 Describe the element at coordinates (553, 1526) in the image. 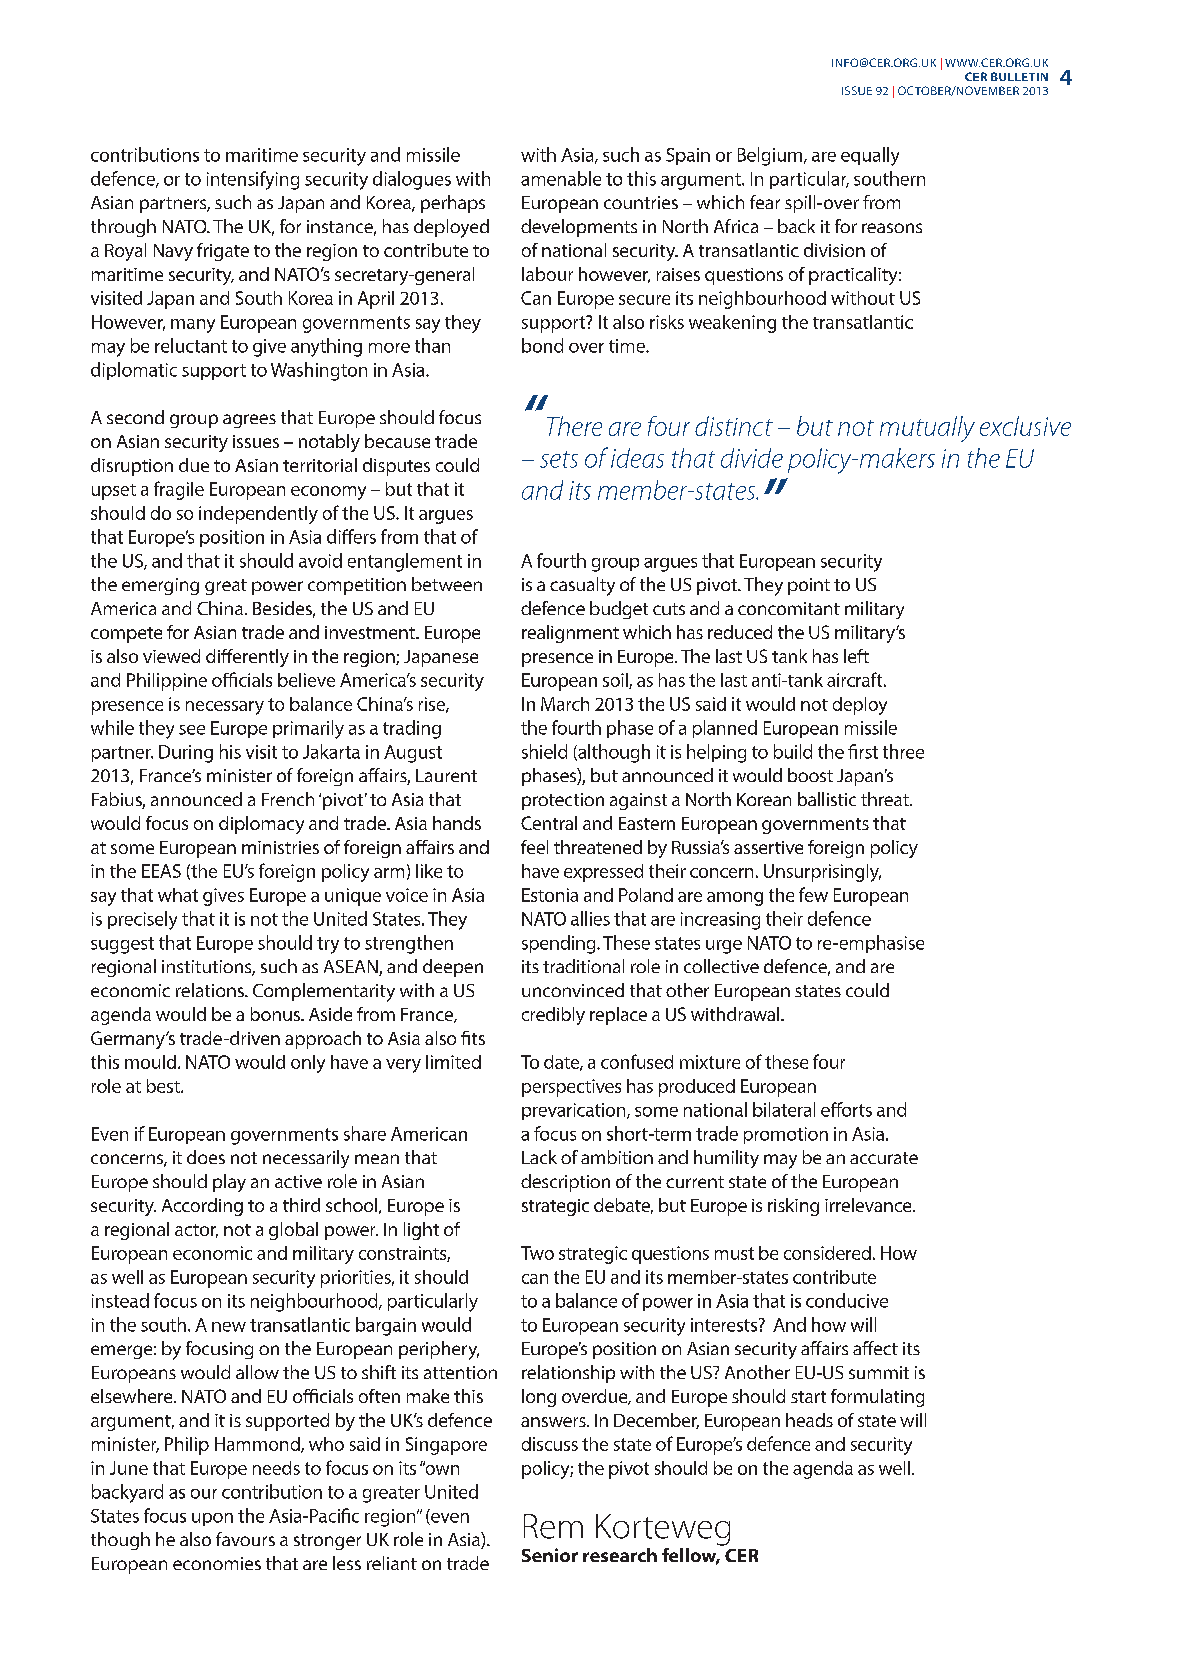

I see `Rem` at that location.
